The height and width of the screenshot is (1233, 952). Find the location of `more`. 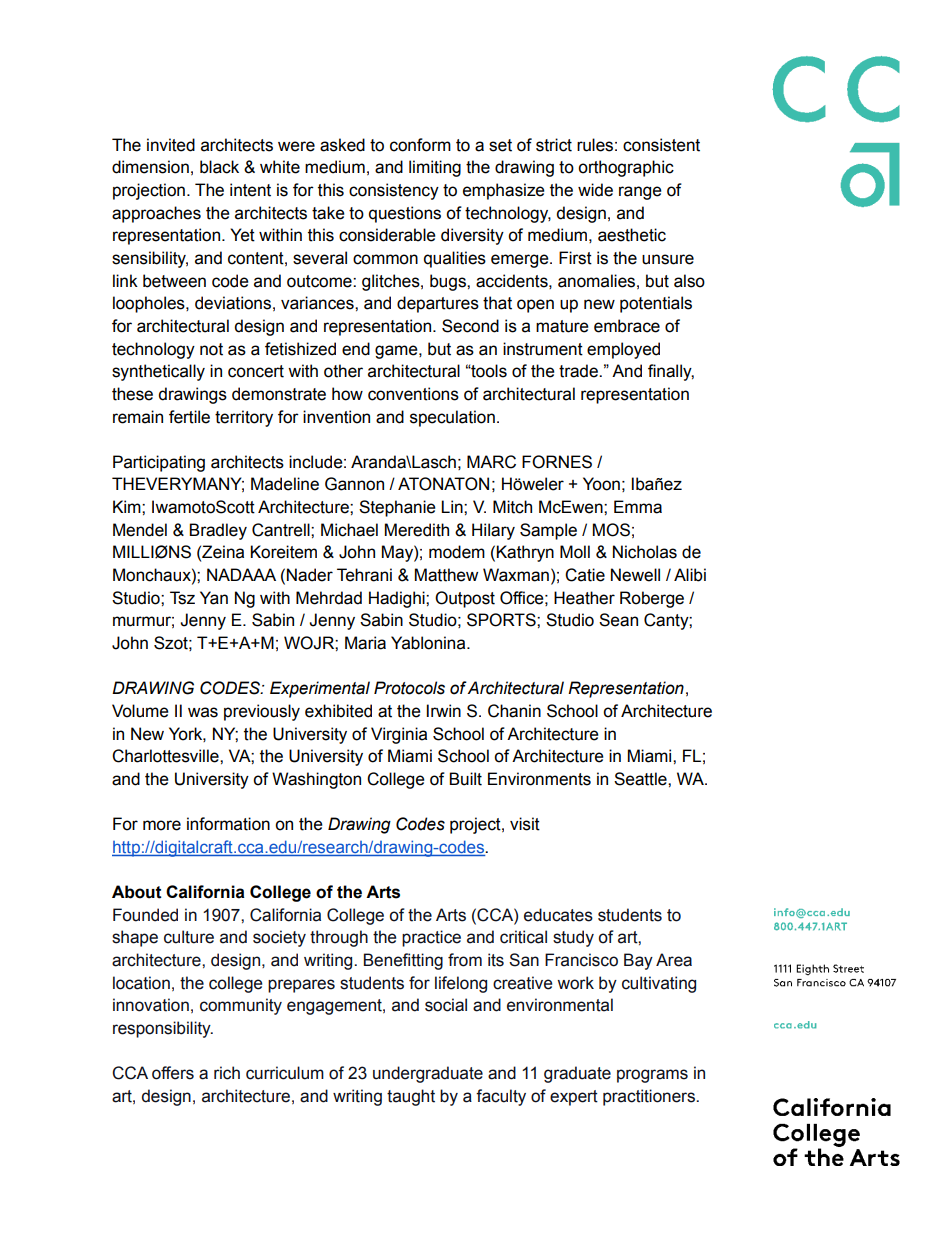

more is located at coordinates (162, 825).
